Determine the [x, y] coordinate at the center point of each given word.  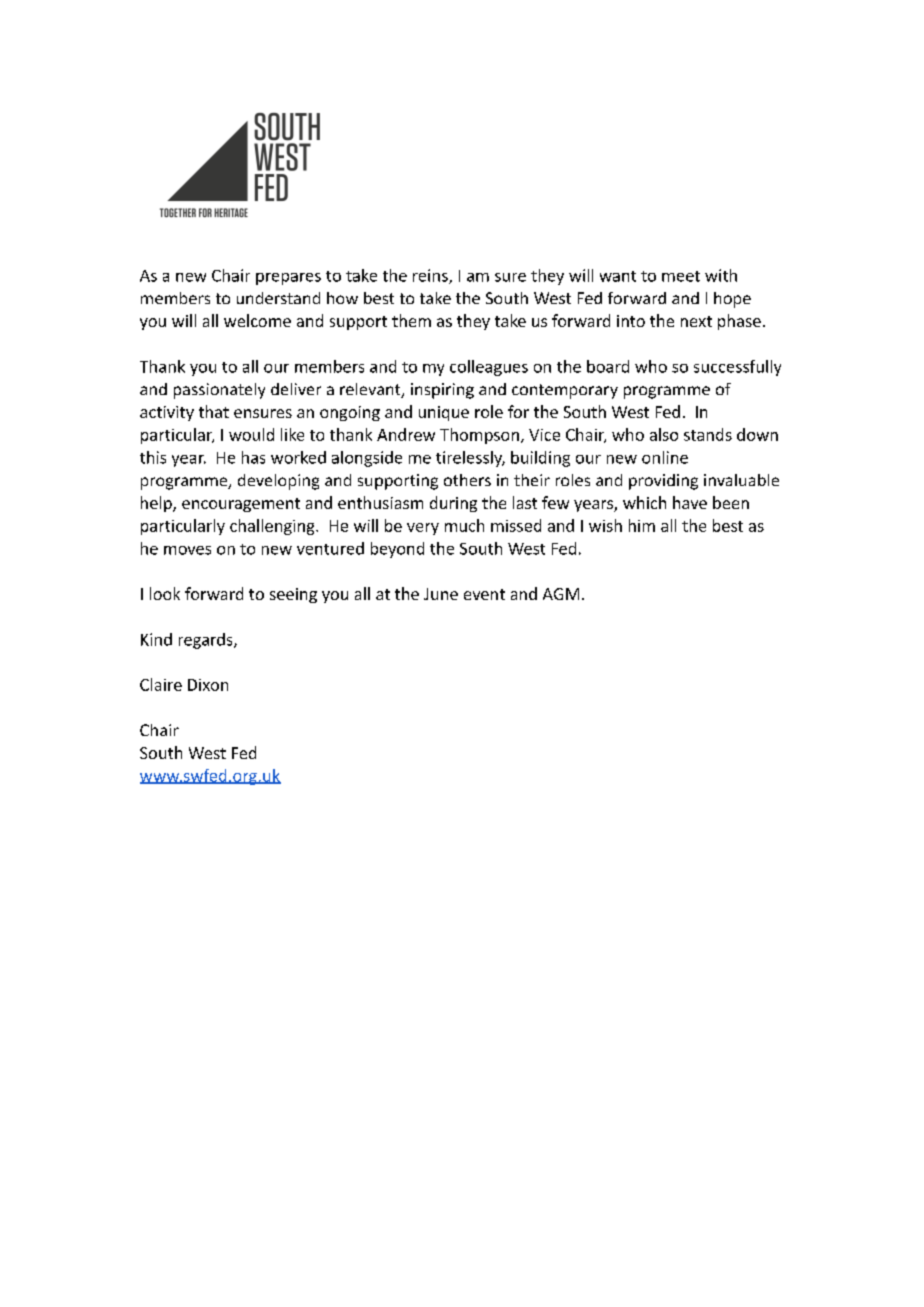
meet [681, 276]
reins [431, 276]
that [214, 411]
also [664, 434]
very [423, 529]
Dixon [208, 685]
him [642, 525]
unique [444, 413]
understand [278, 298]
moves [187, 550]
